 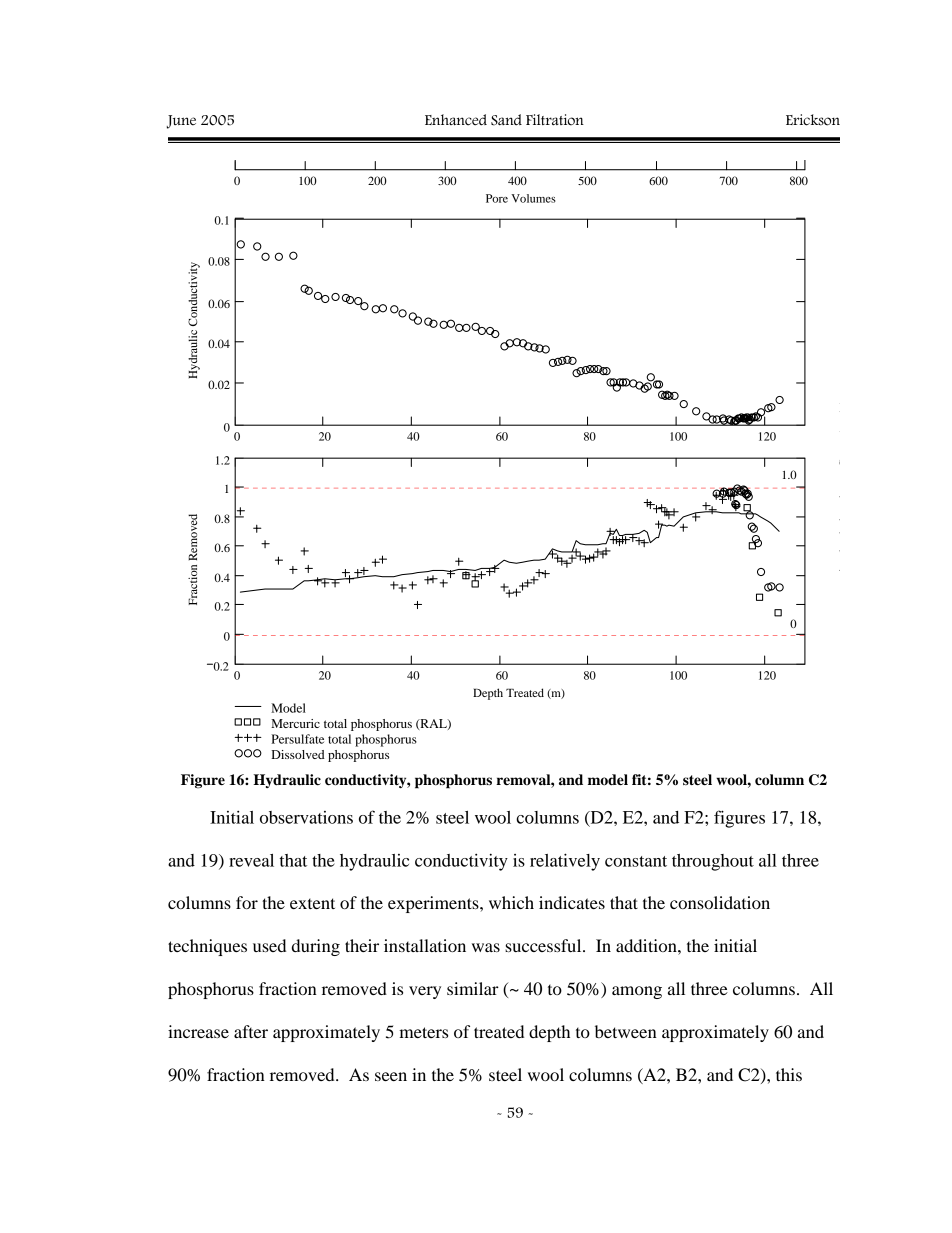 I want to click on meters, so click(x=423, y=1032).
